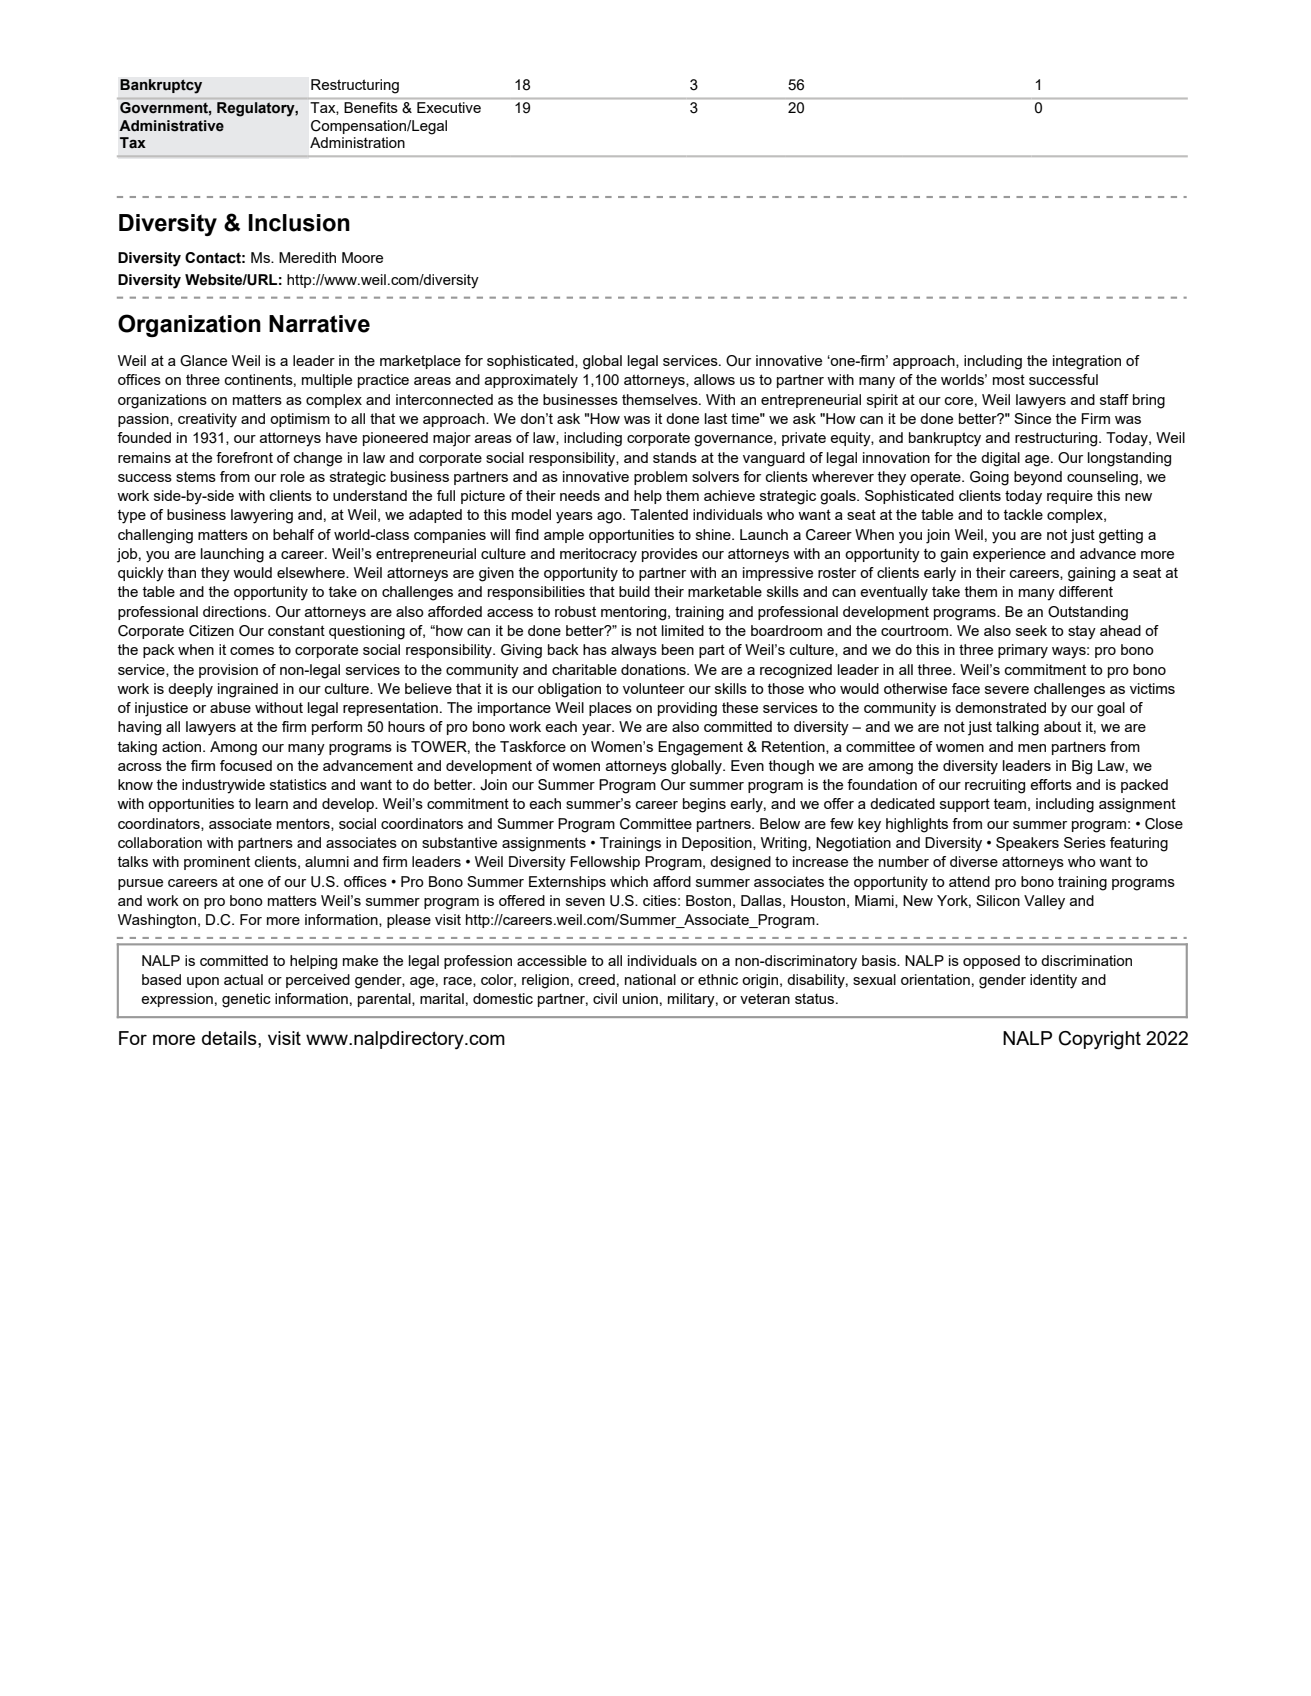 This page has width=1311, height=1696. What do you see at coordinates (246, 1000) in the page?
I see `genetic` at bounding box center [246, 1000].
